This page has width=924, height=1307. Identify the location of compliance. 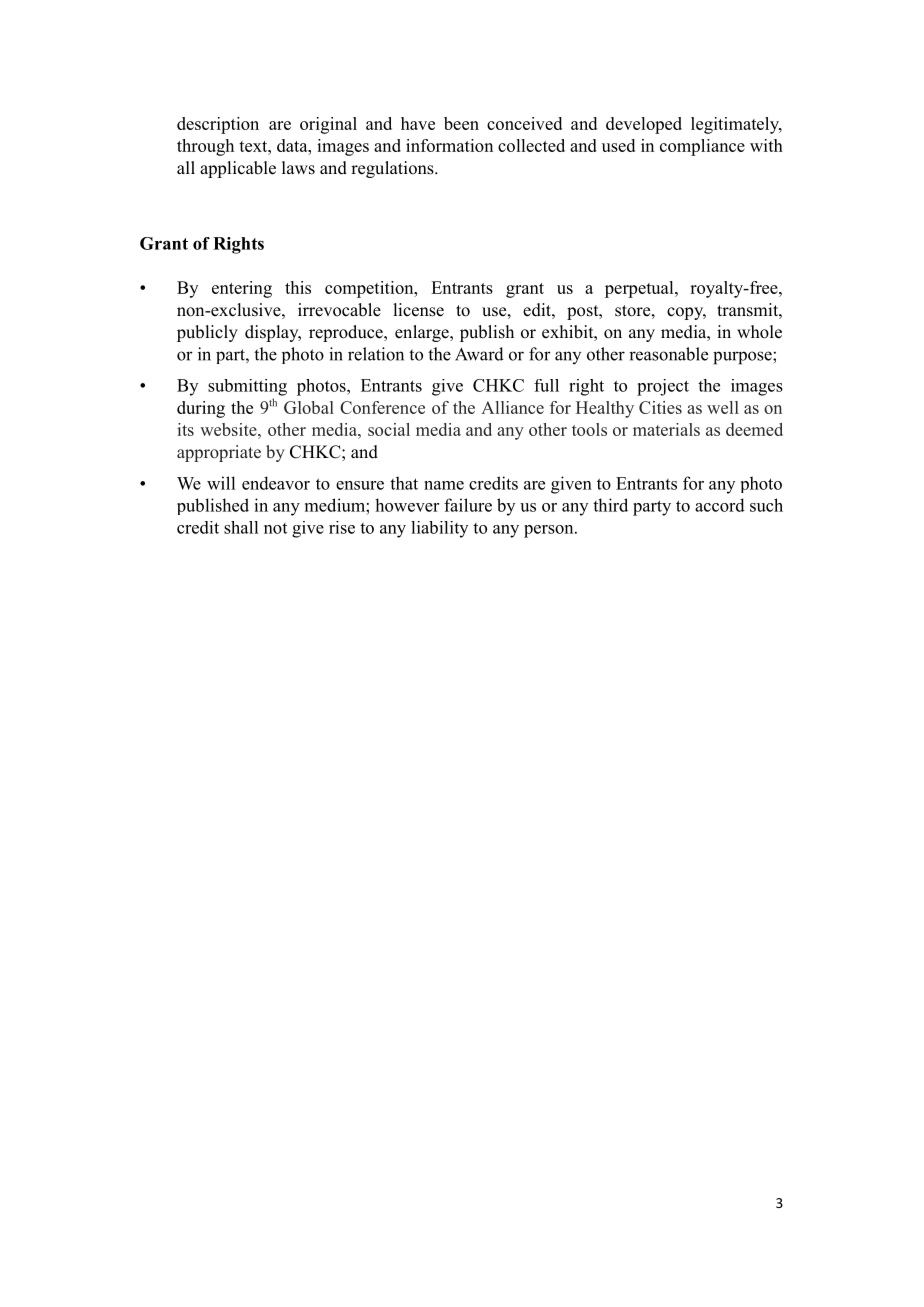
(702, 147).
